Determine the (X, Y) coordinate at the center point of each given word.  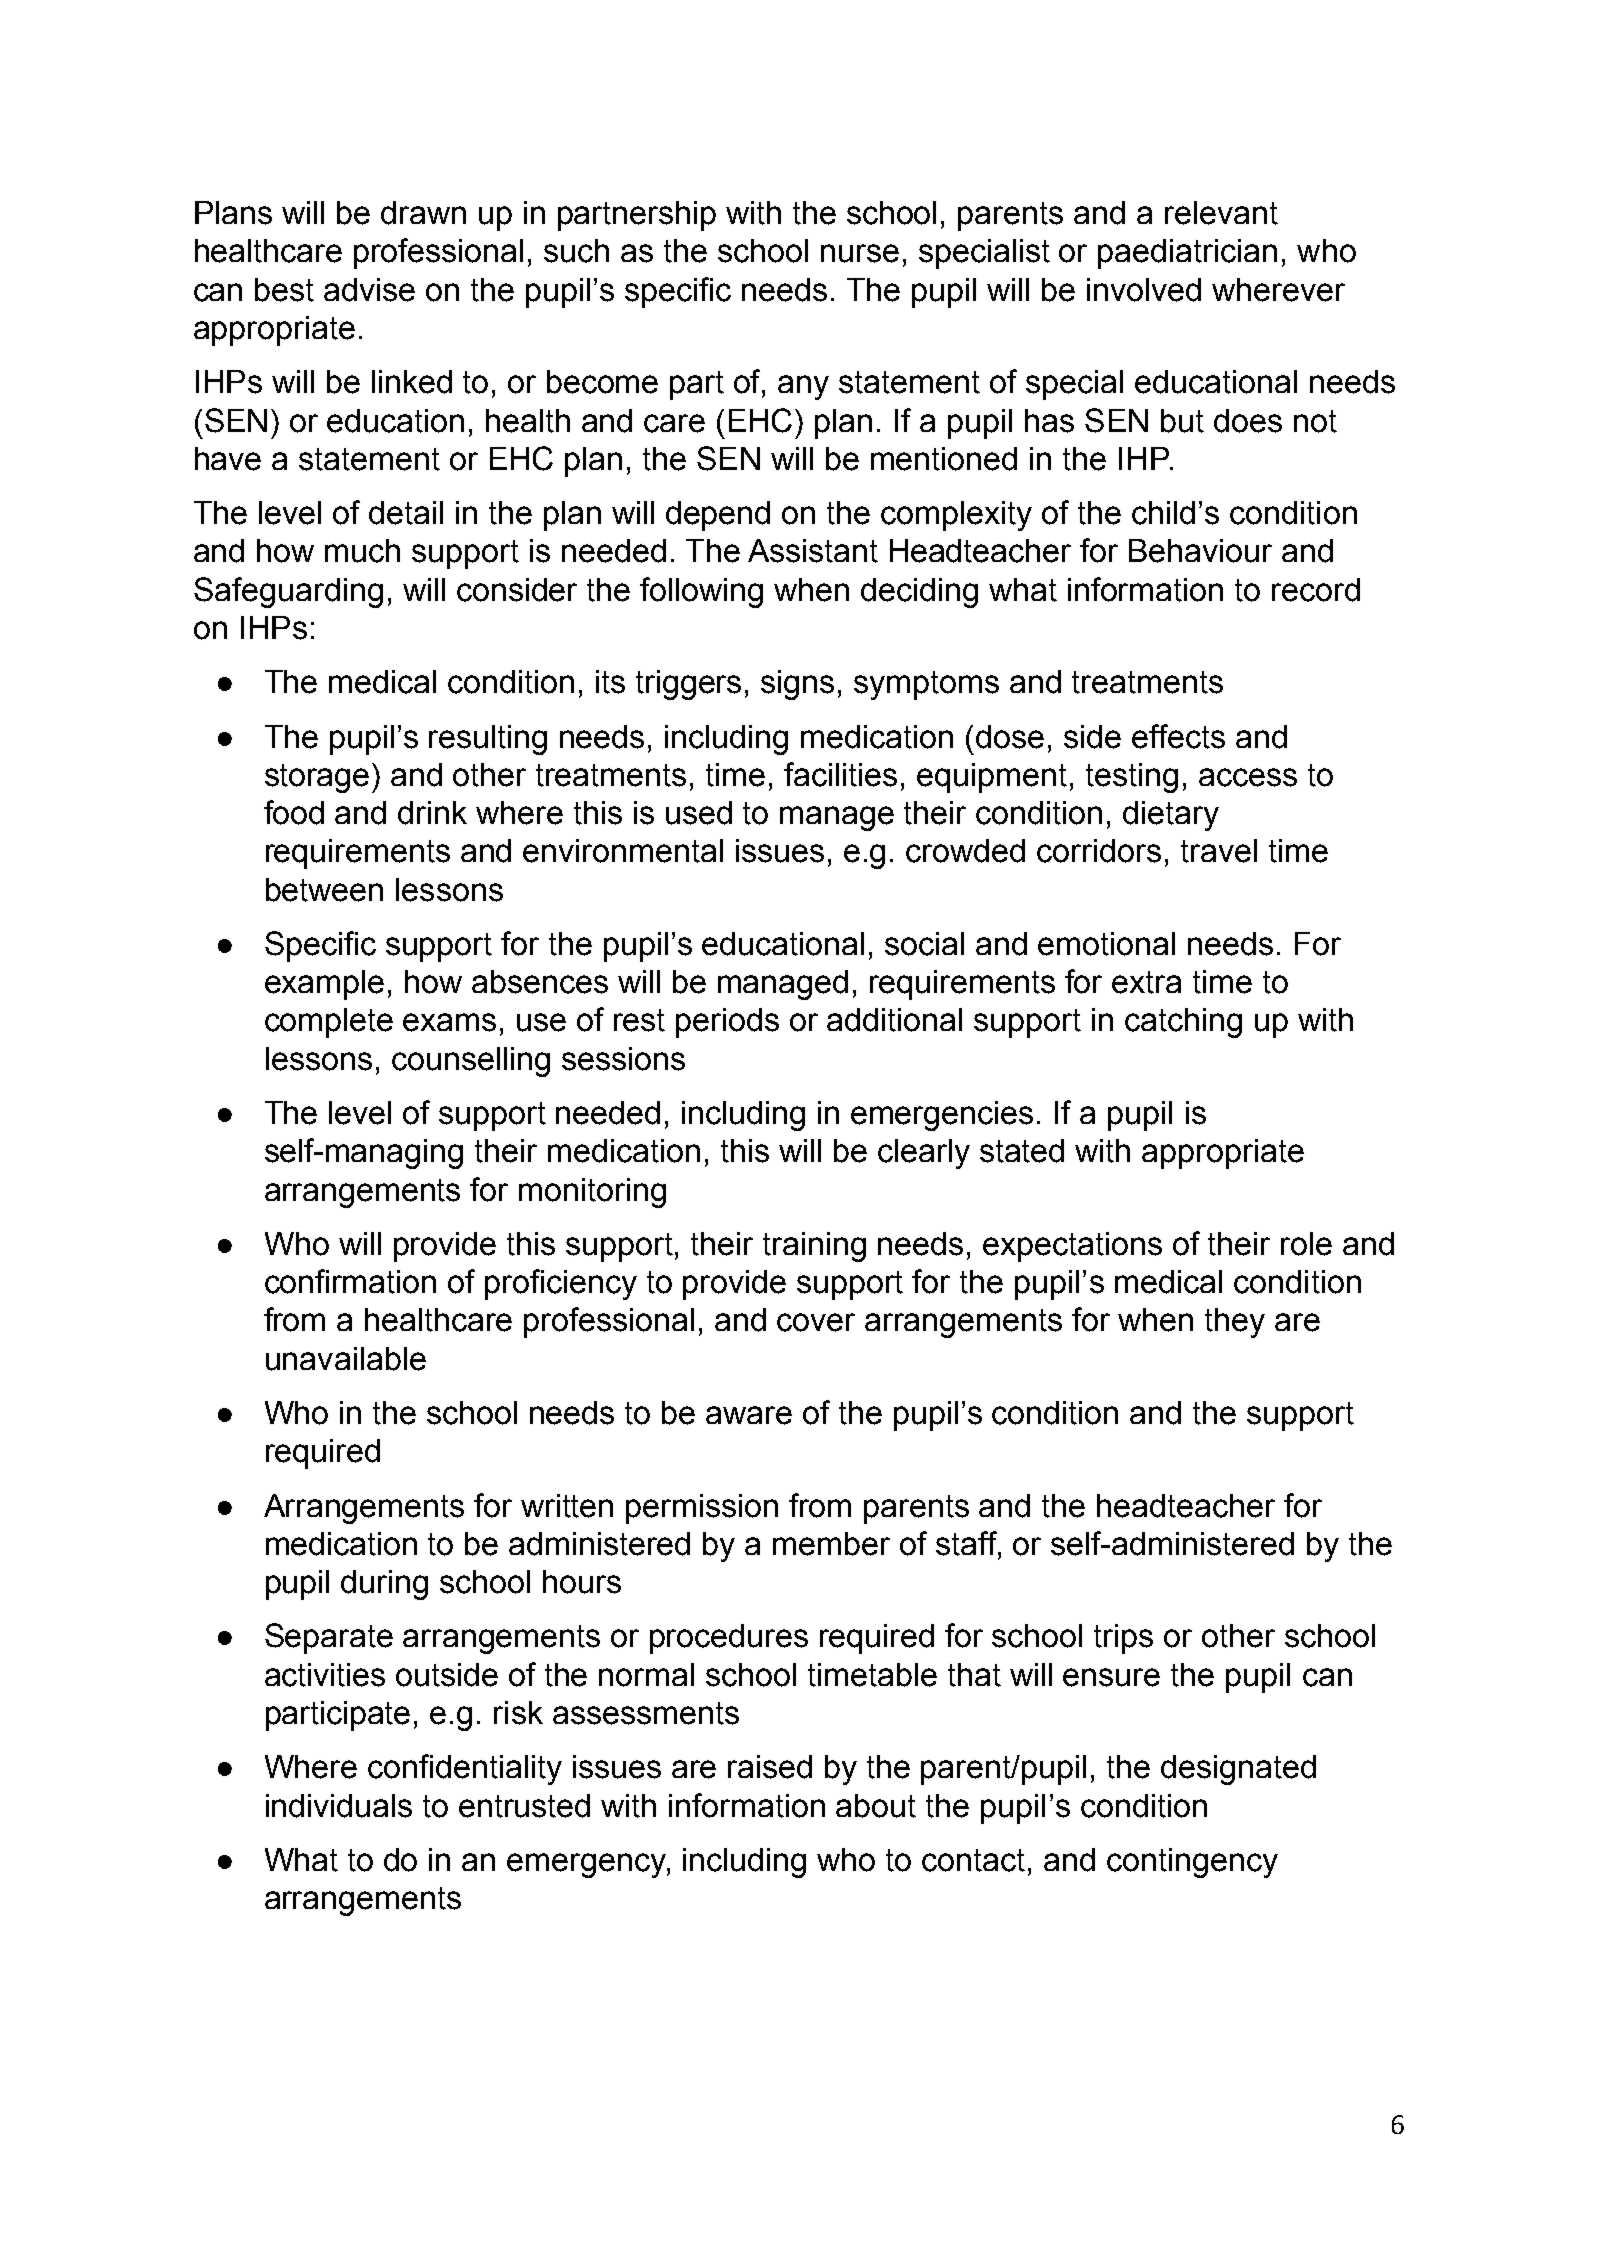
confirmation (350, 1281)
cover (816, 1322)
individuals (339, 1806)
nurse (860, 253)
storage (317, 778)
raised (770, 1767)
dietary (1171, 816)
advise (369, 290)
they (1235, 1323)
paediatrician (1187, 254)
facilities (840, 774)
